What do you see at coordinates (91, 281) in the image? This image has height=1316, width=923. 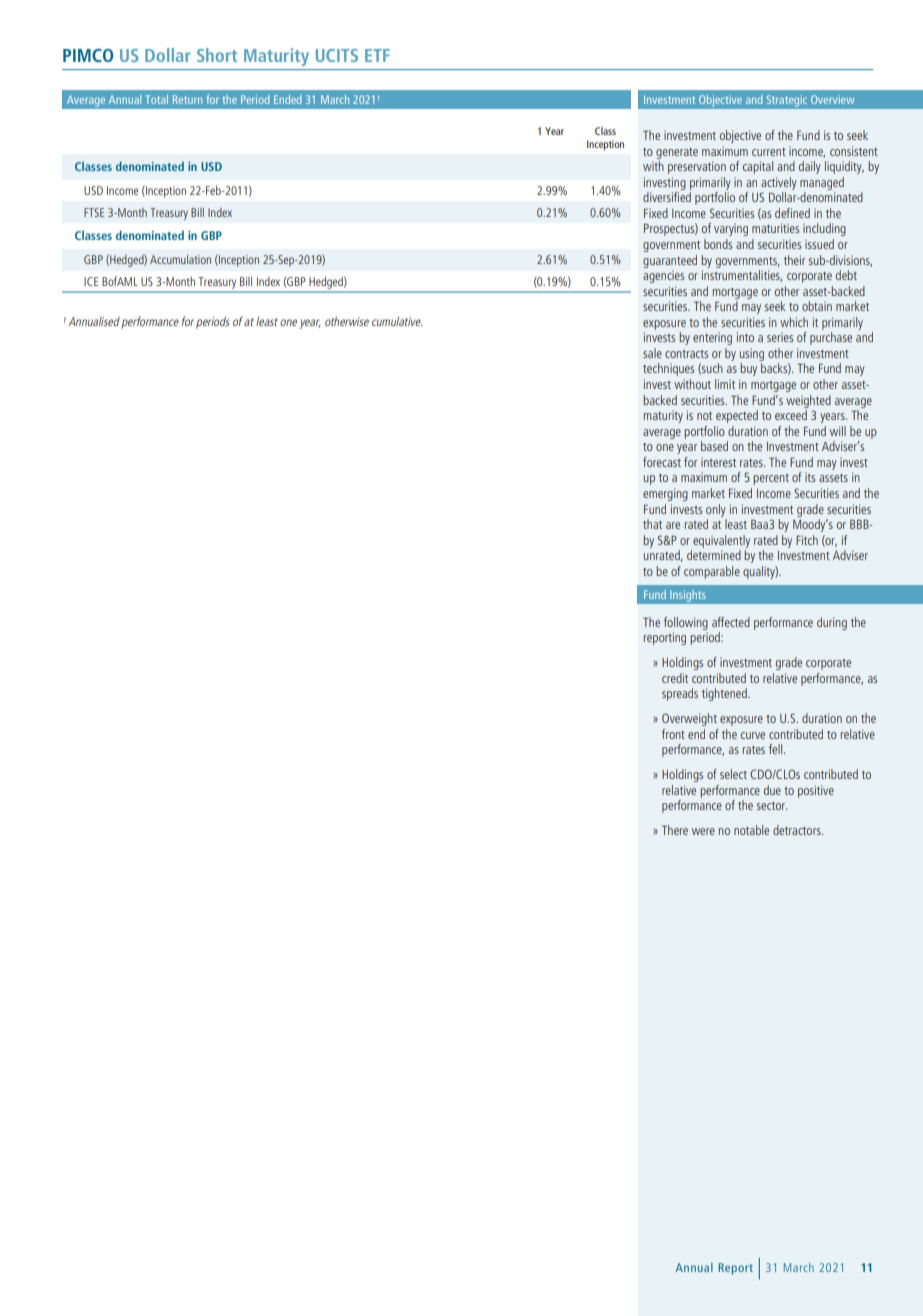 I see `ICE` at bounding box center [91, 281].
